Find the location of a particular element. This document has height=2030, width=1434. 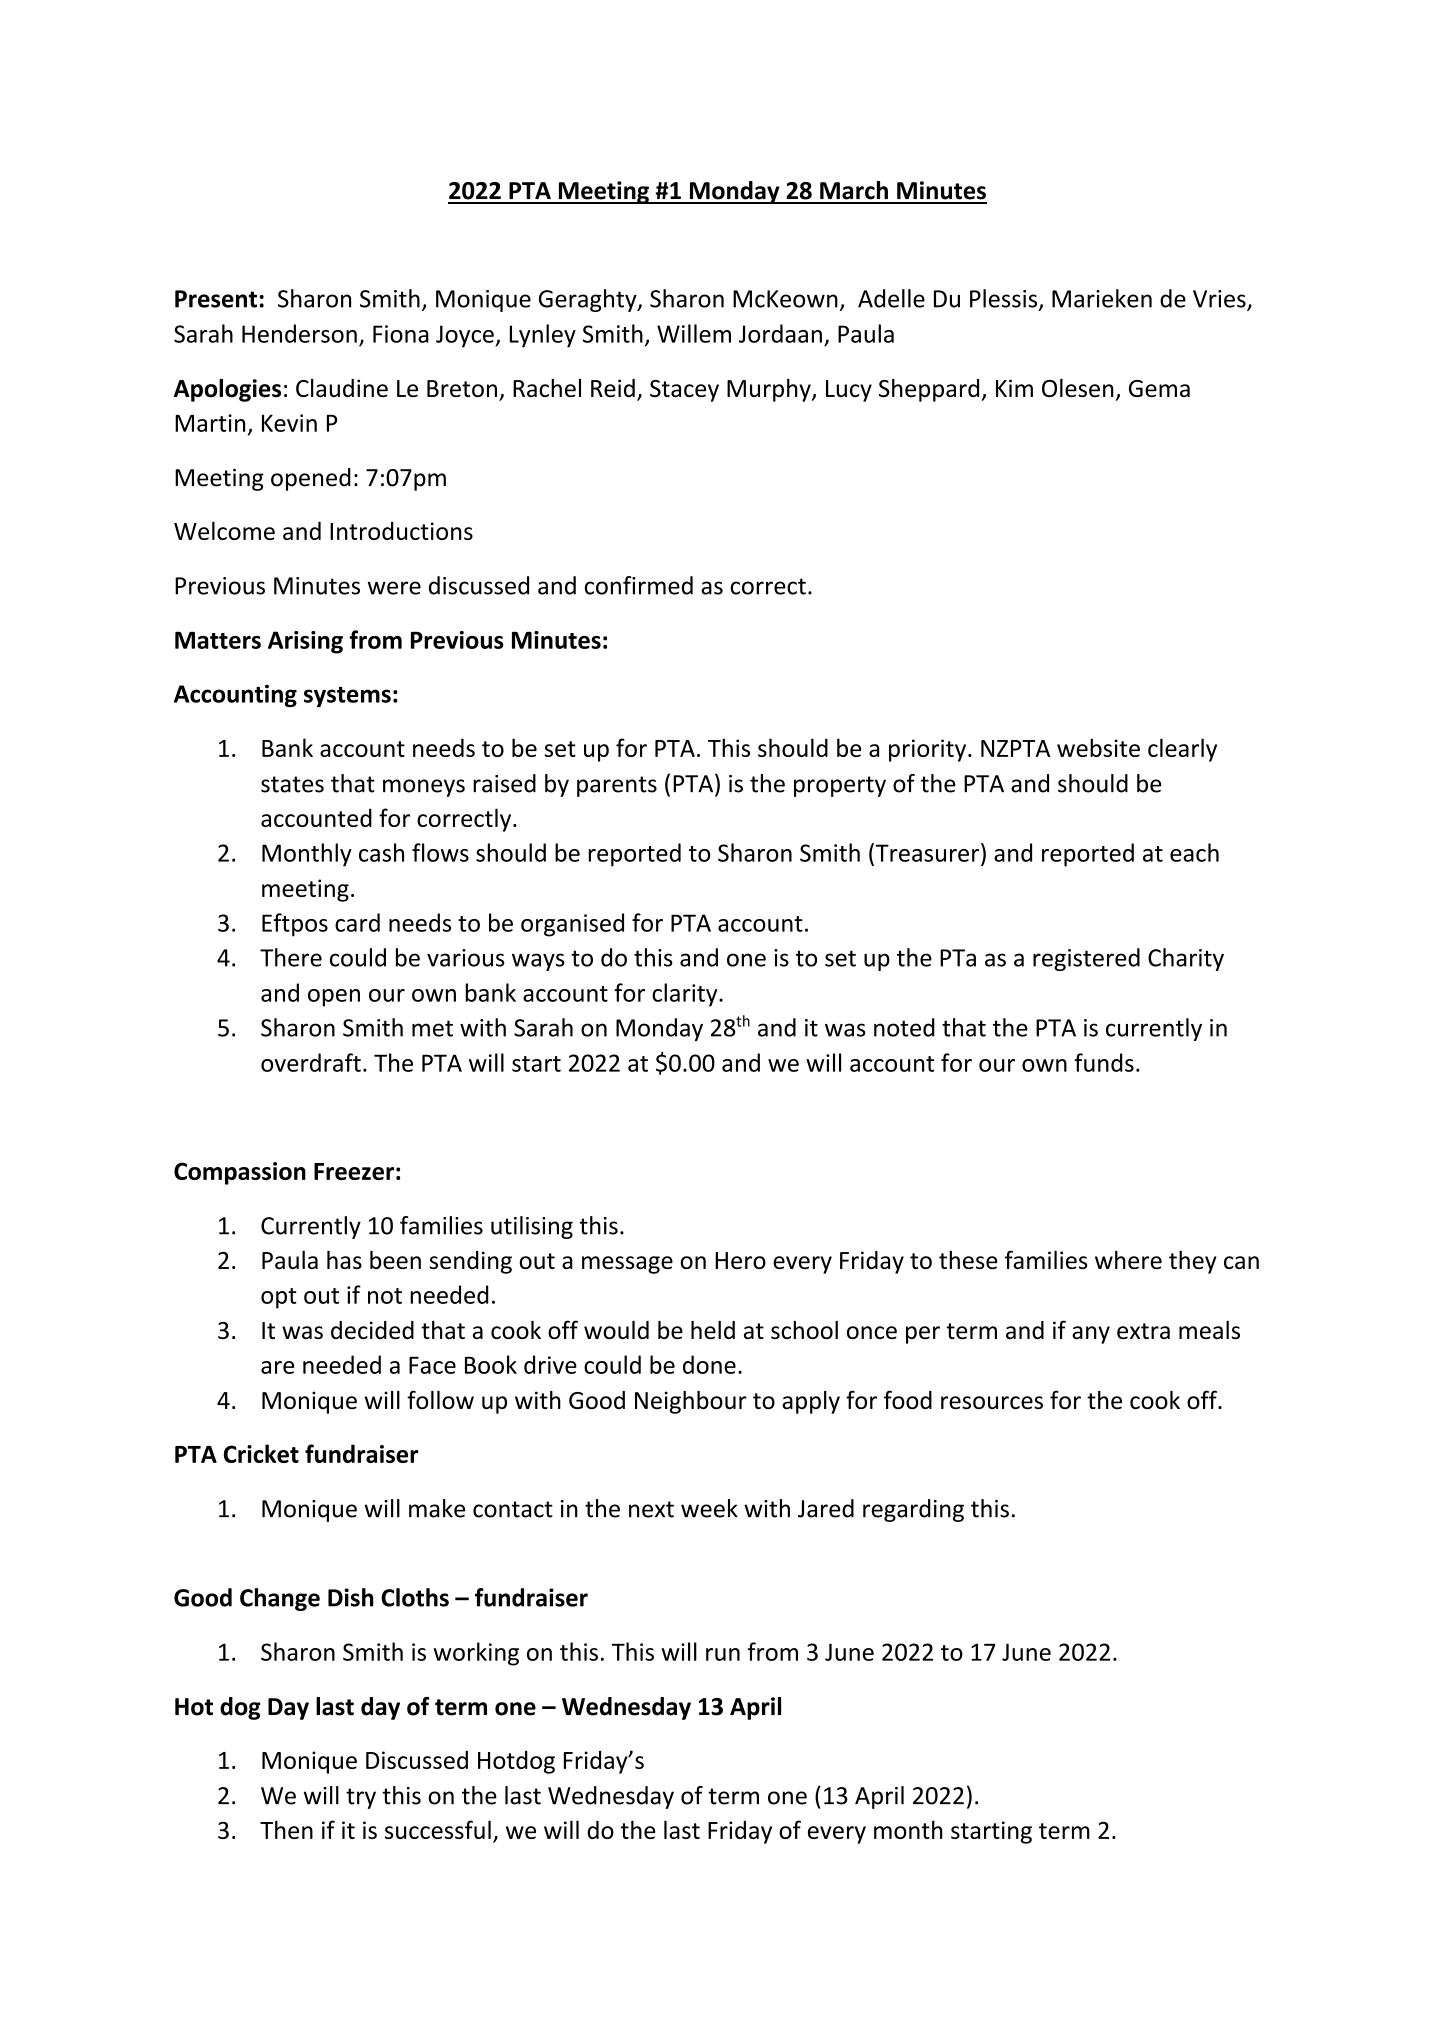

overdraft is located at coordinates (311, 1062).
